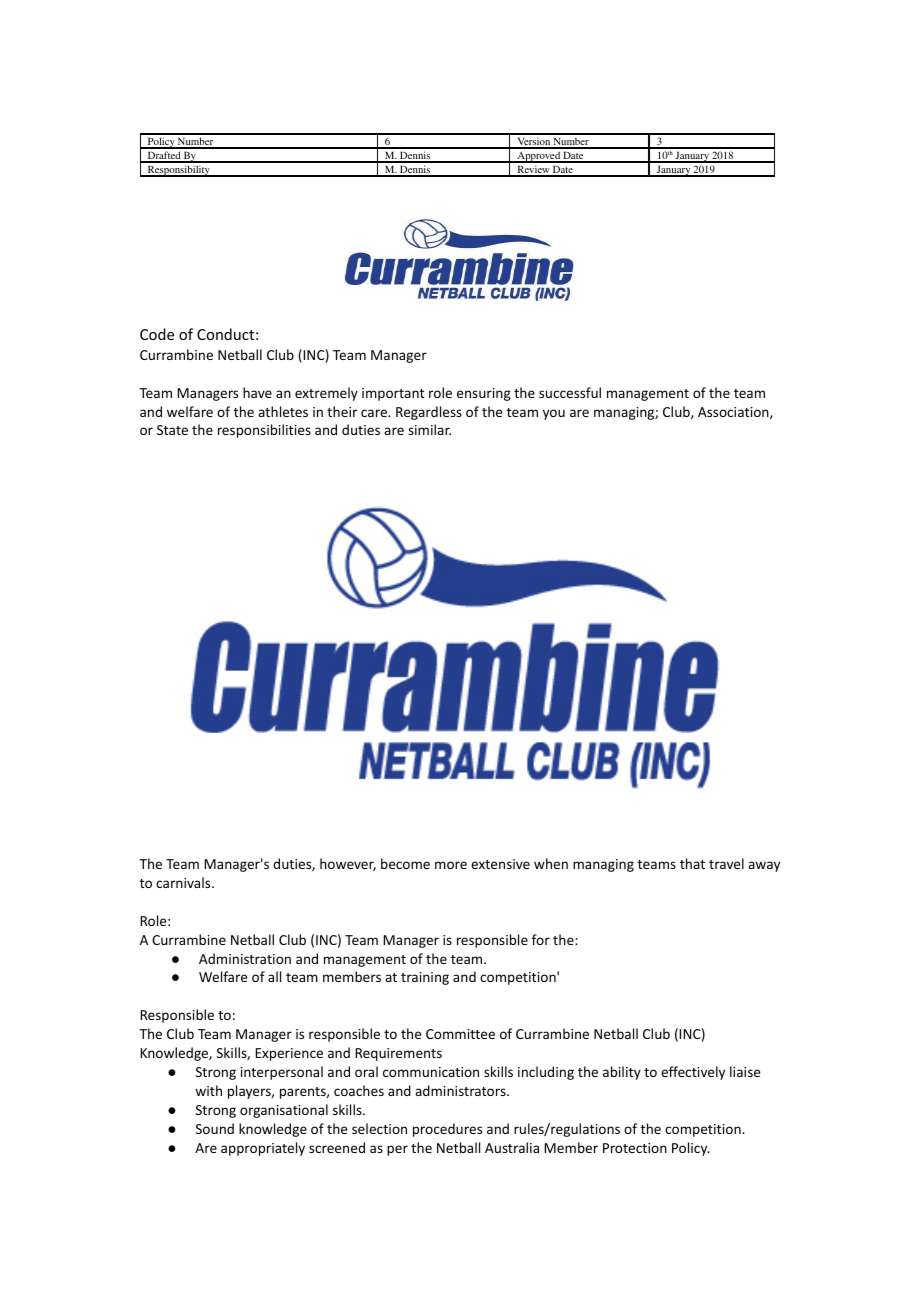  I want to click on training, so click(425, 978).
